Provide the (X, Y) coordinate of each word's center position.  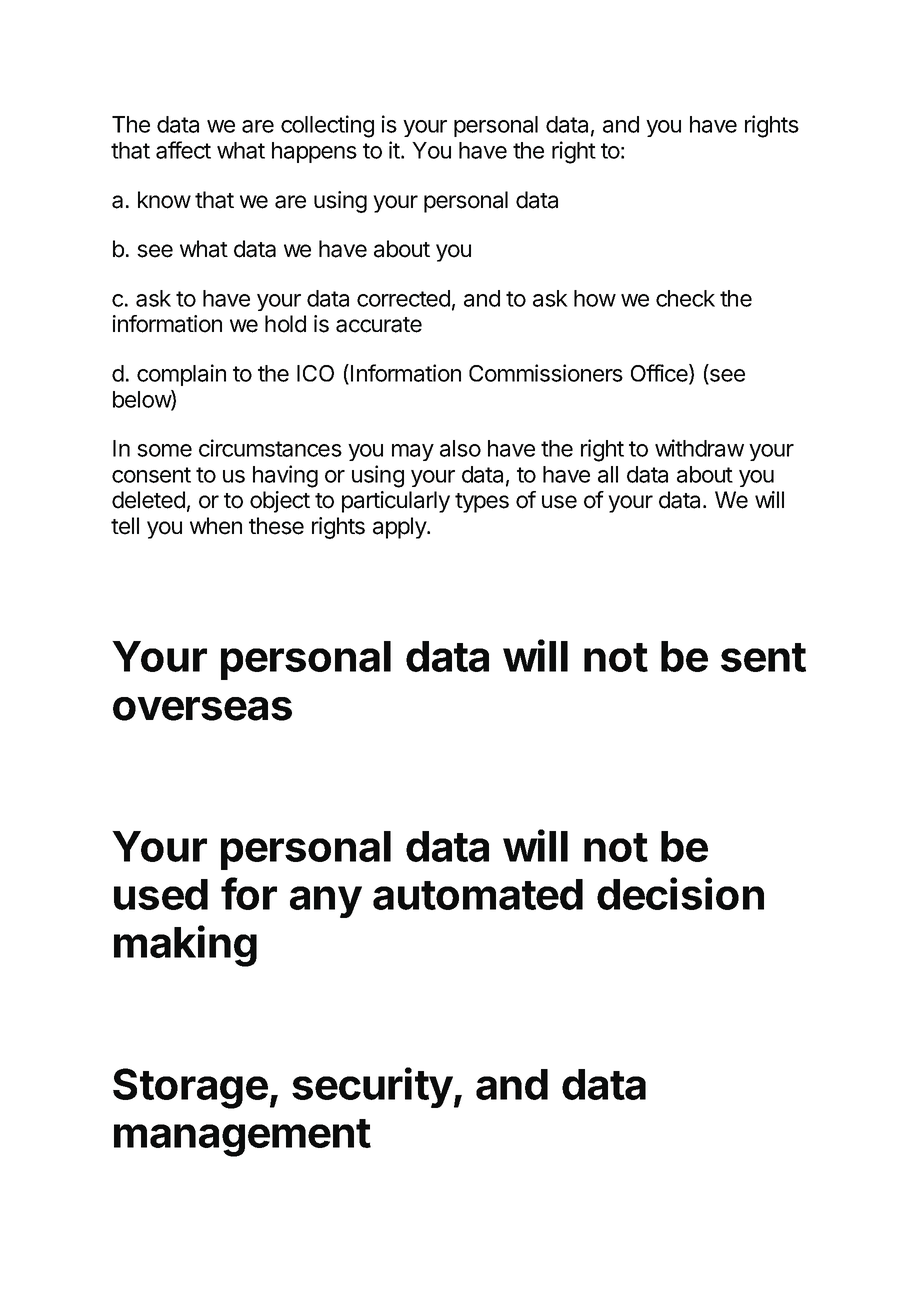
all (608, 474)
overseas (202, 709)
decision (680, 893)
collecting (327, 126)
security (372, 1087)
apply (400, 528)
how (595, 298)
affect (183, 150)
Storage (190, 1088)
